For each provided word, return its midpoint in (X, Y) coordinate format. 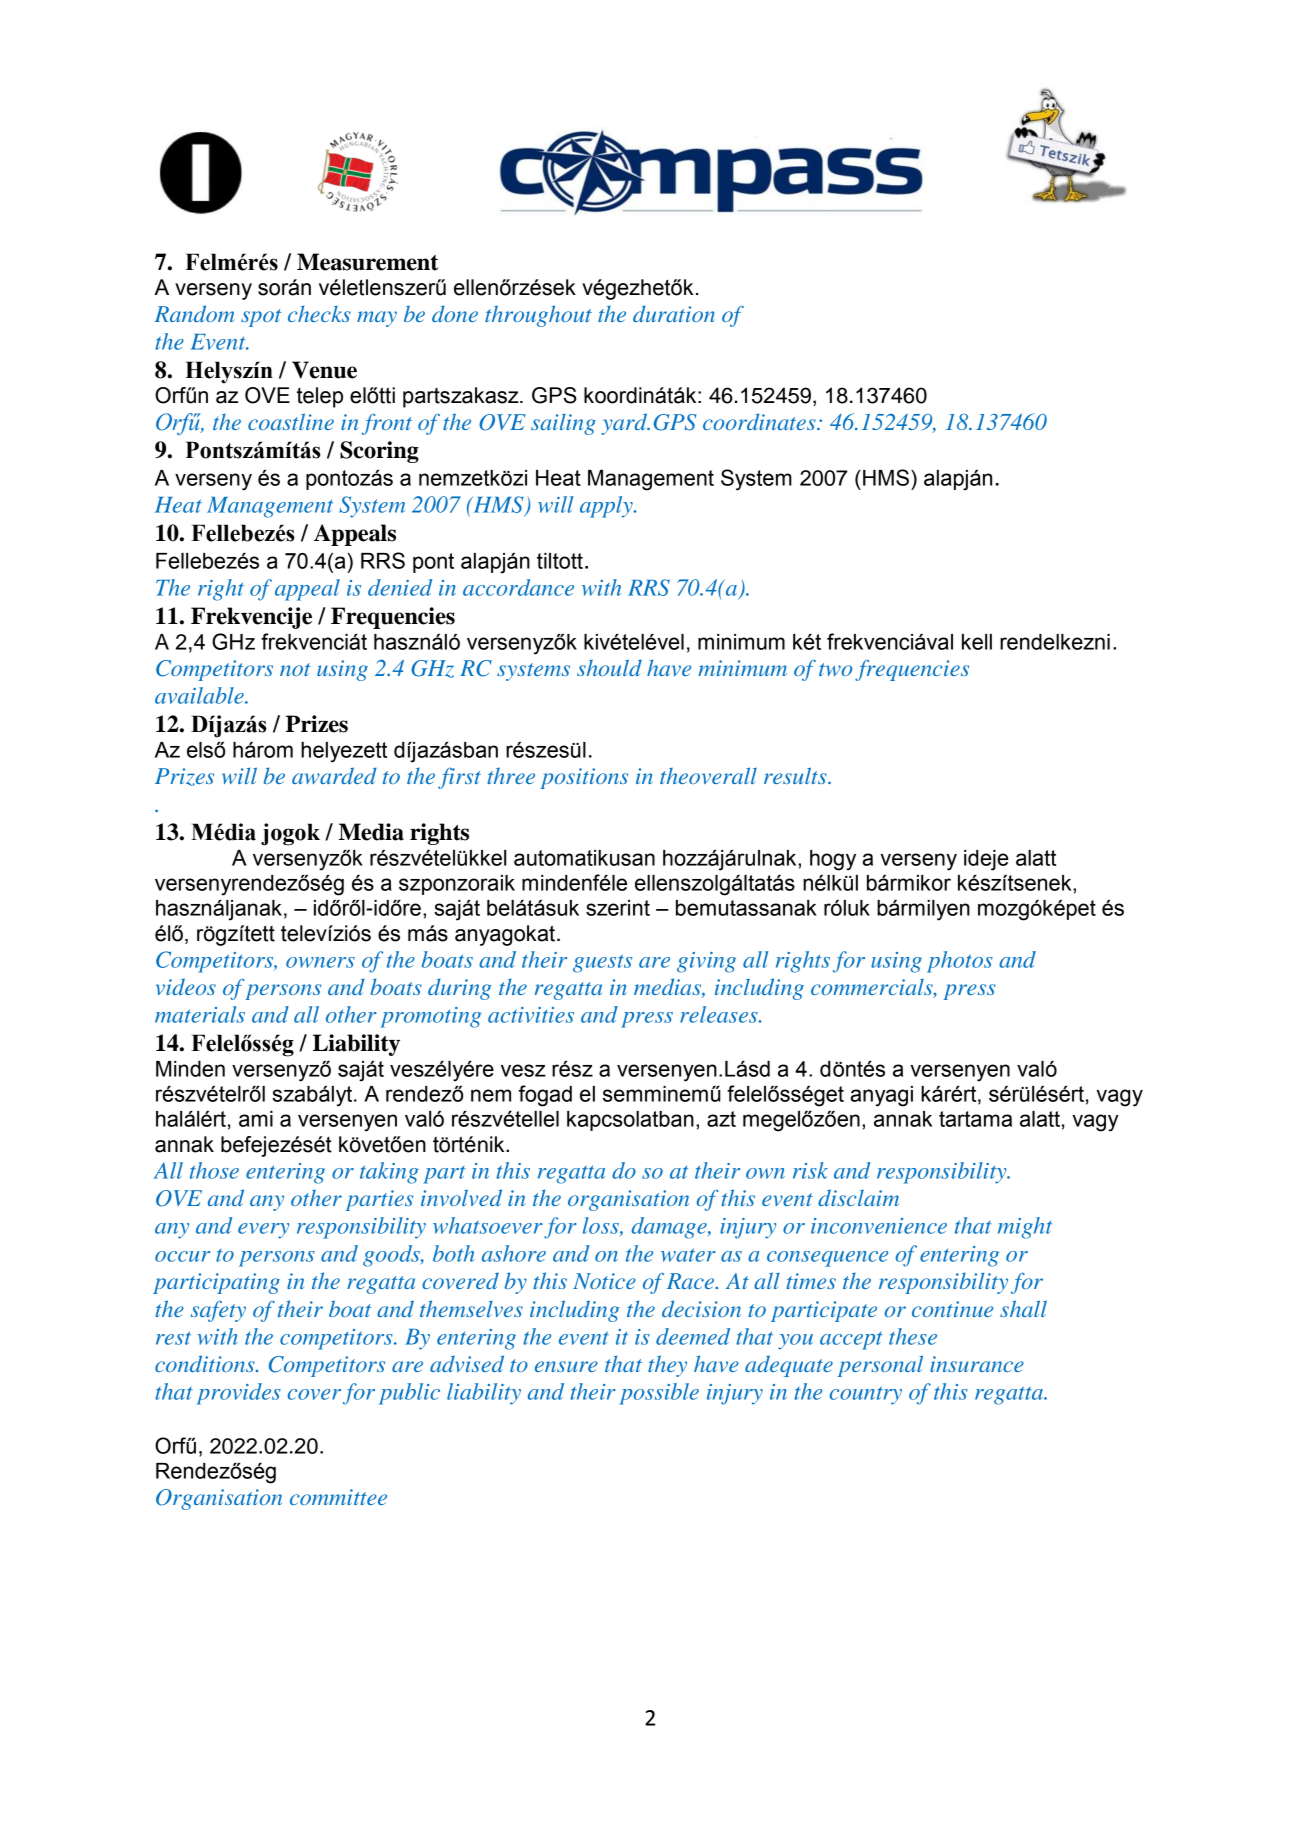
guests (602, 963)
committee (338, 1497)
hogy (833, 860)
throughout (538, 316)
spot (261, 318)
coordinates (760, 421)
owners (320, 962)
